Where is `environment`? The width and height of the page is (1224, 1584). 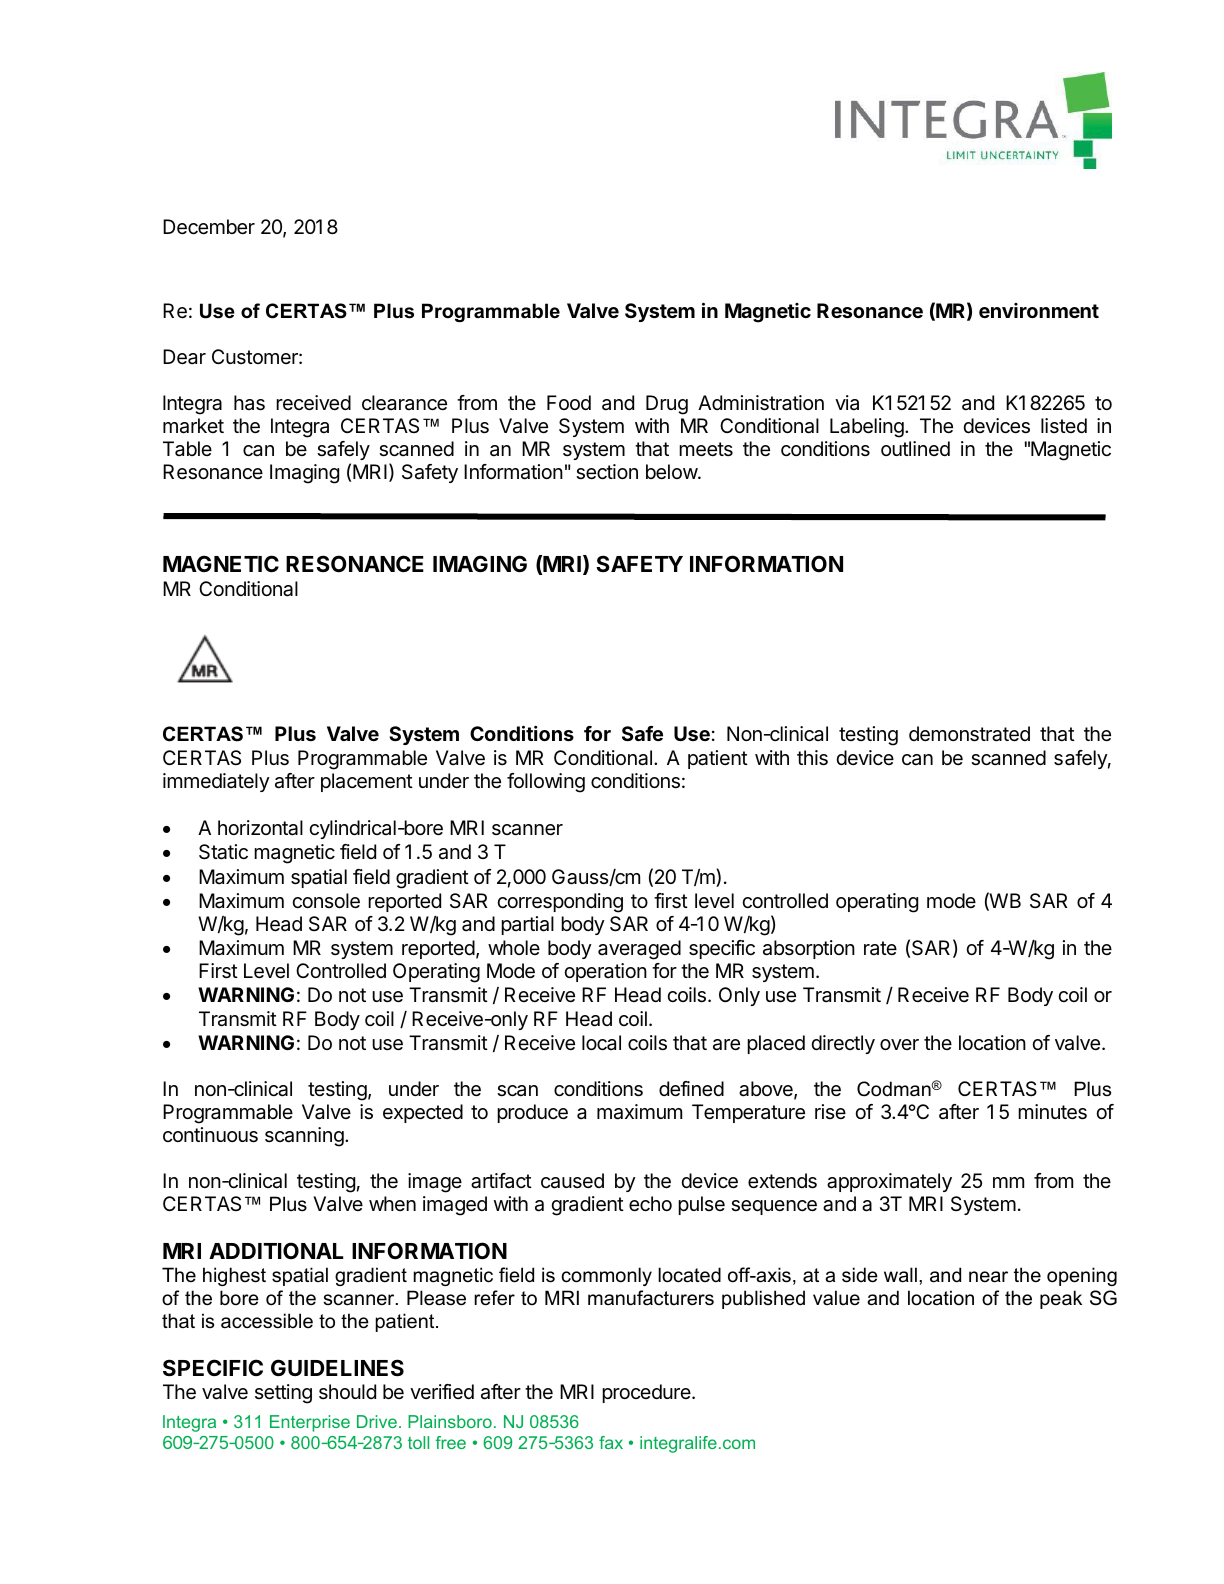 environment is located at coordinates (1039, 310).
